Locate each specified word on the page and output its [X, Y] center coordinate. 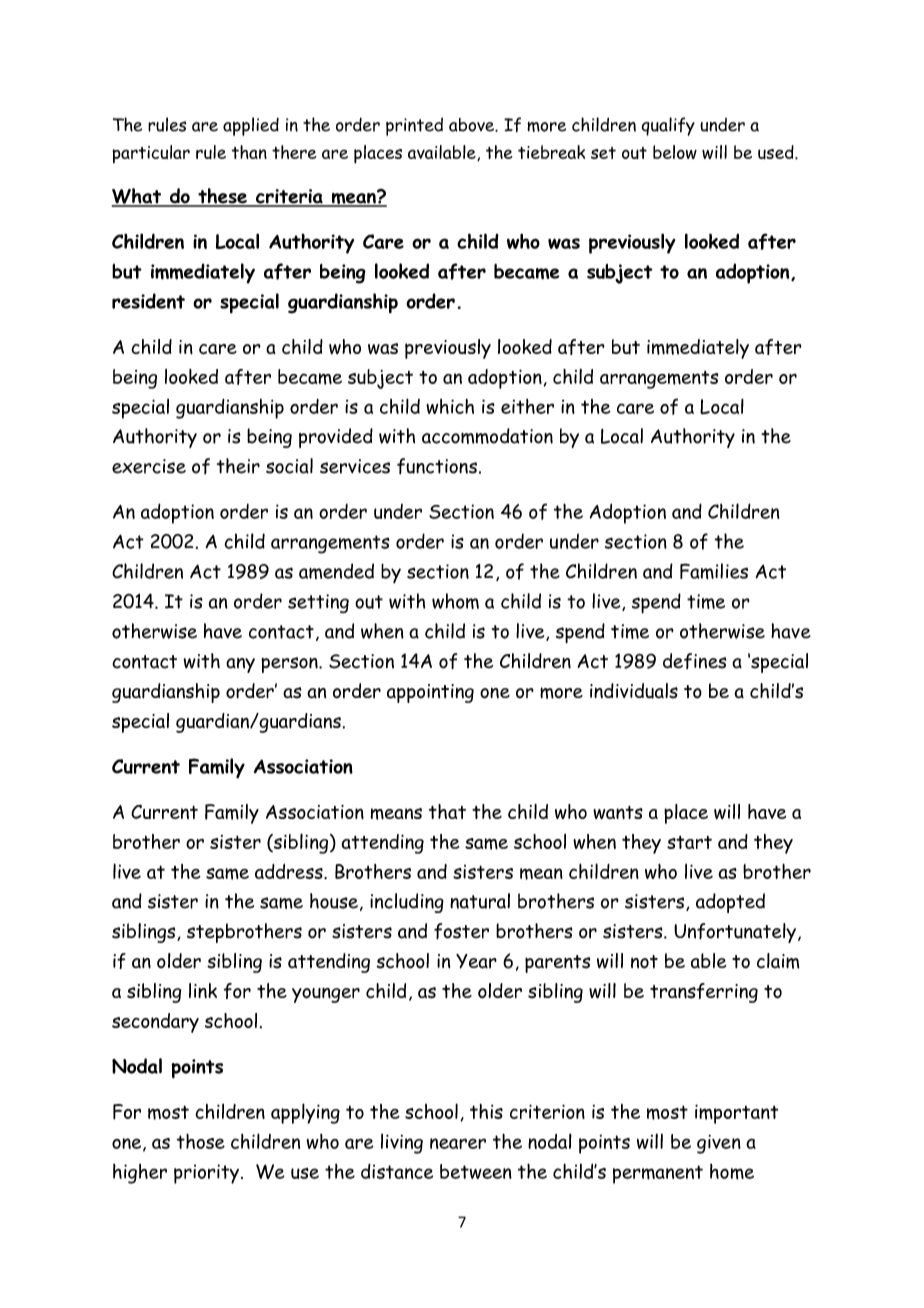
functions [437, 466]
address [290, 871]
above [472, 125]
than [249, 152]
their [238, 466]
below [675, 152]
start [689, 842]
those [201, 1141]
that [447, 811]
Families [714, 571]
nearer [458, 1143]
